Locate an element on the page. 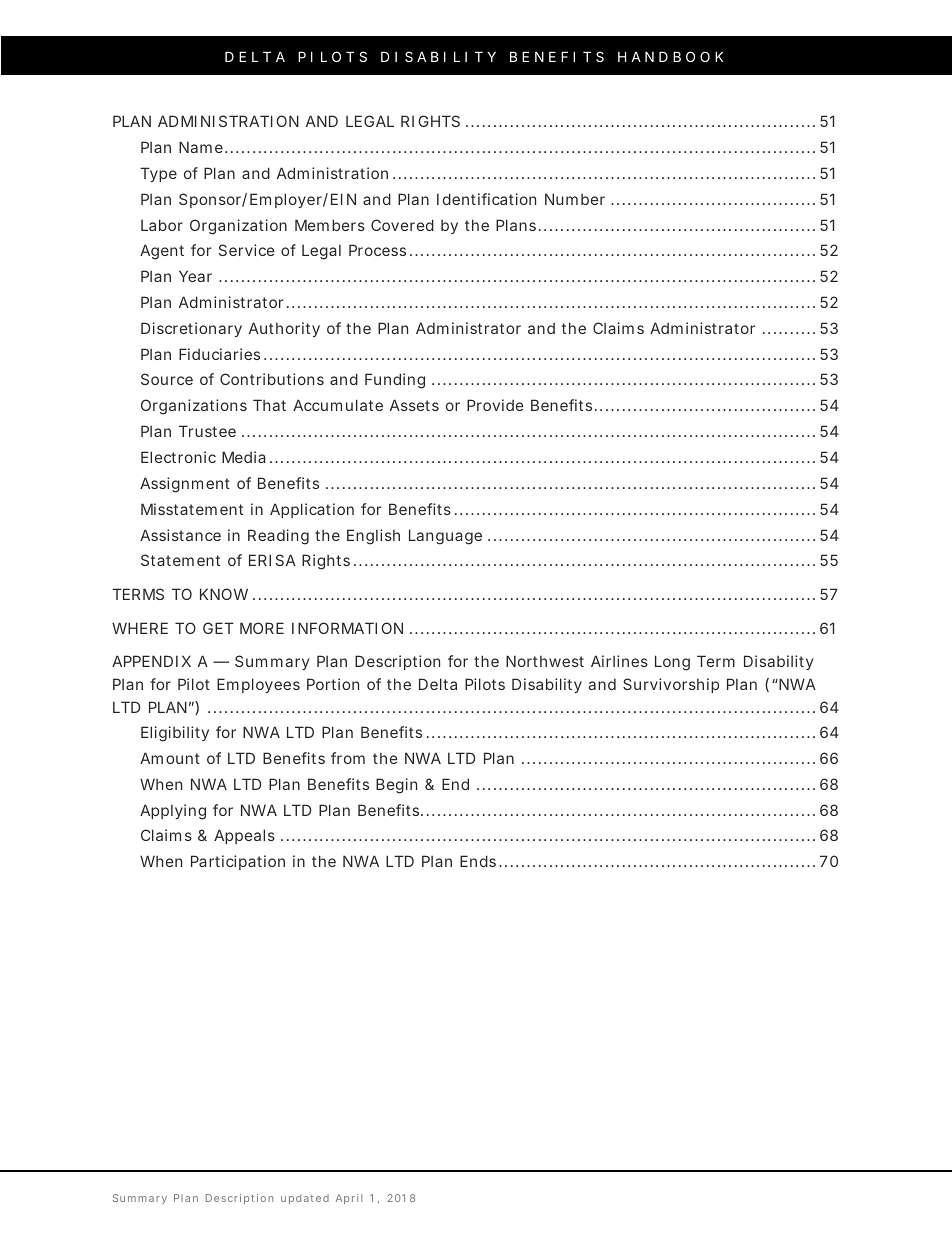  Type is located at coordinates (158, 174).
